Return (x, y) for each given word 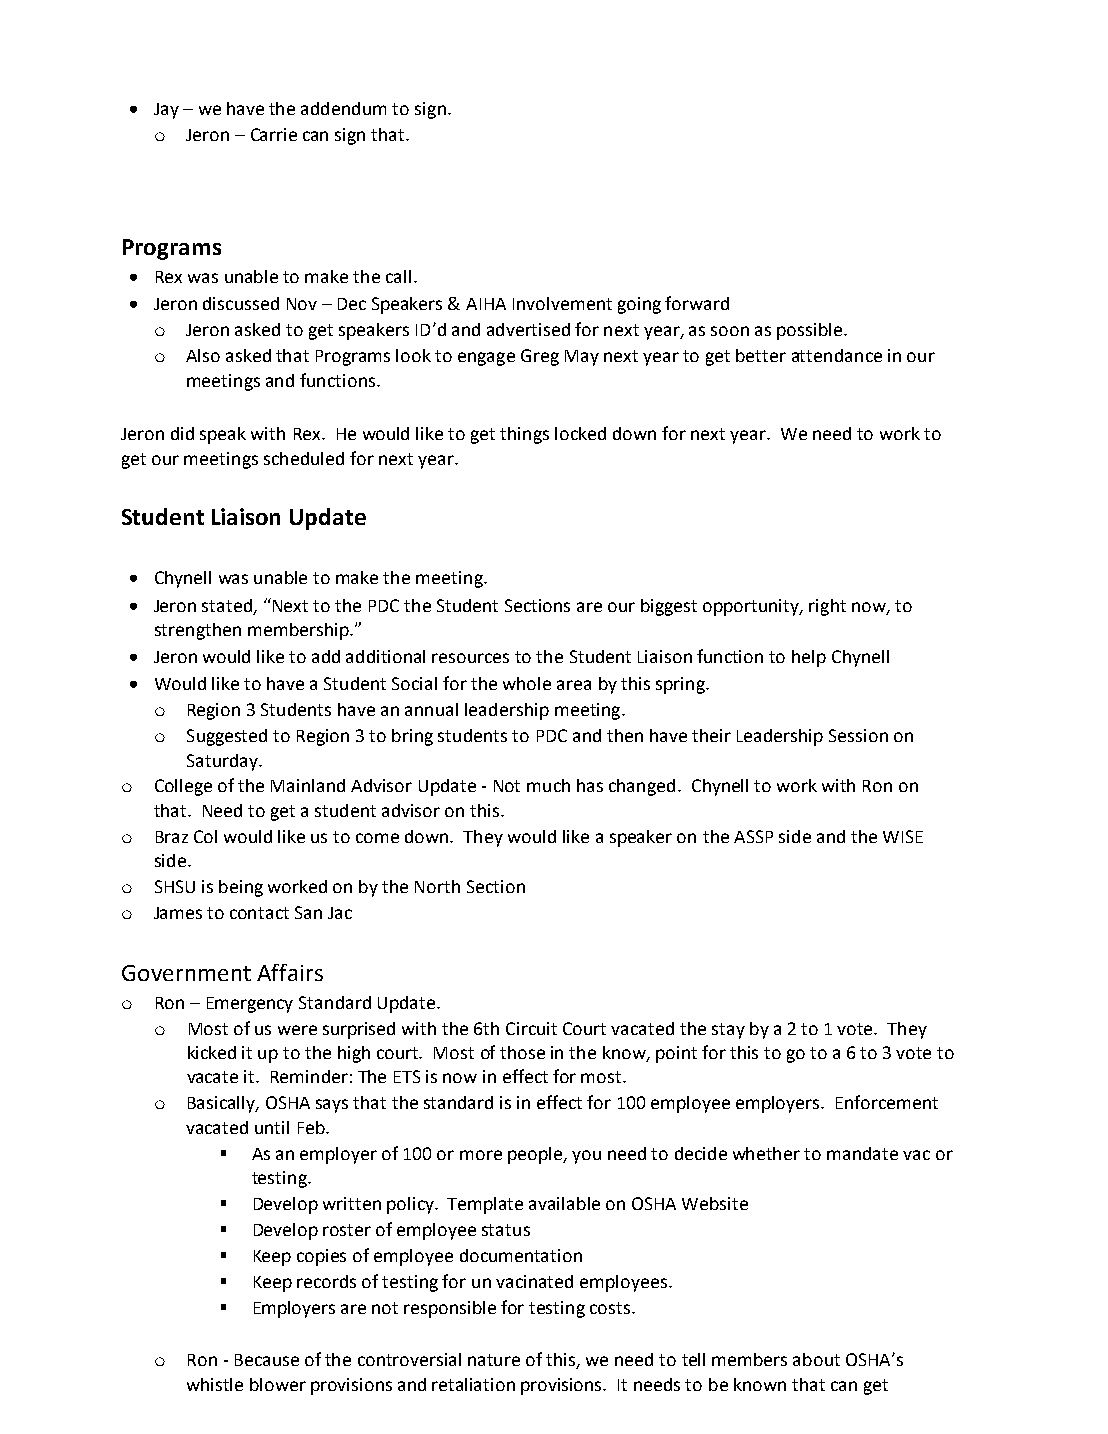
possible (809, 331)
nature (494, 1360)
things (524, 435)
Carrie (274, 134)
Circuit (531, 1028)
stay (728, 1031)
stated (228, 606)
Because (267, 1360)
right (827, 607)
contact (259, 913)
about (816, 1359)
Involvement (562, 303)
